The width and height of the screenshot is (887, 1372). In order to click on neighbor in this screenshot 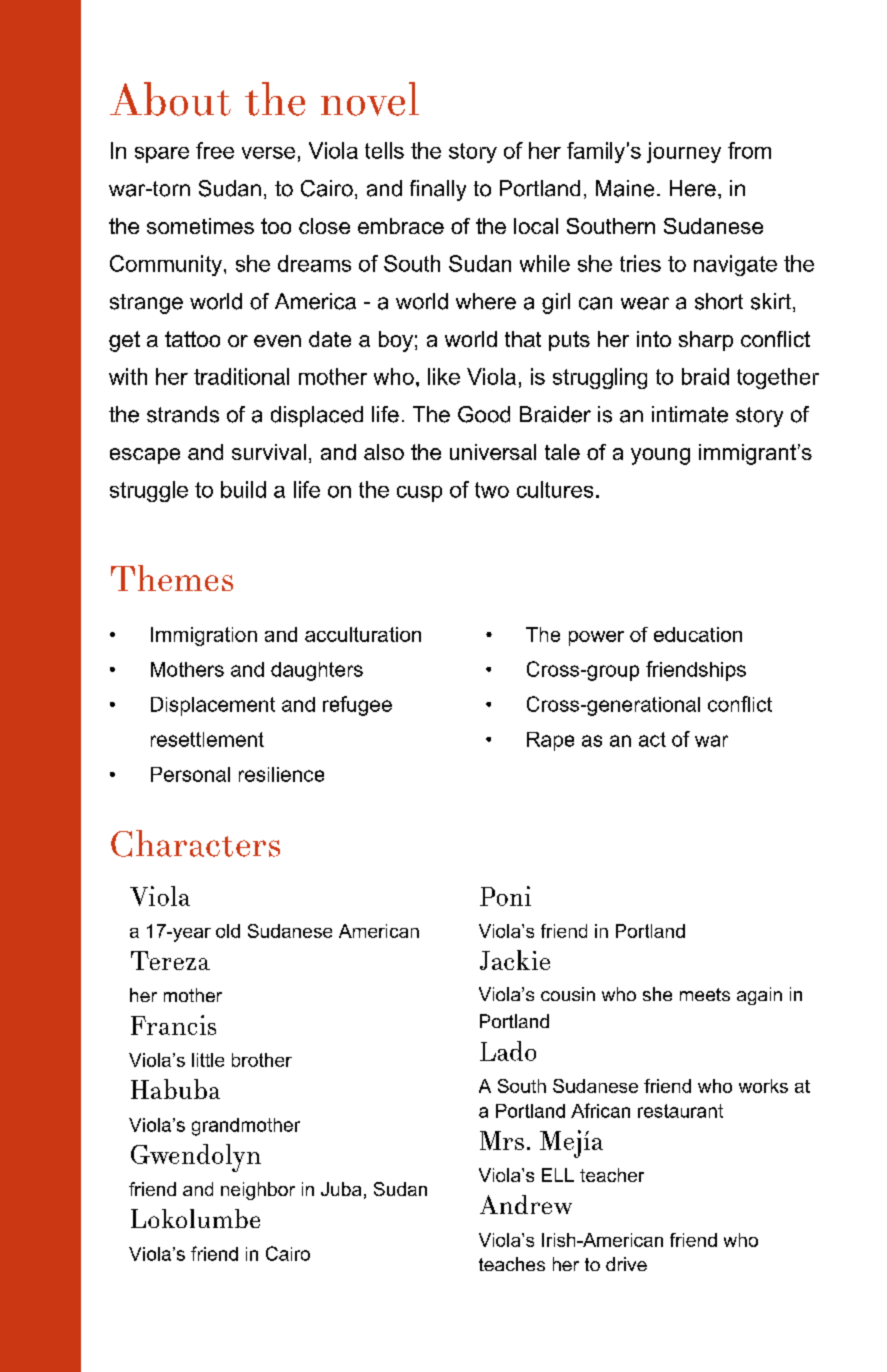, I will do `click(258, 1191)`.
